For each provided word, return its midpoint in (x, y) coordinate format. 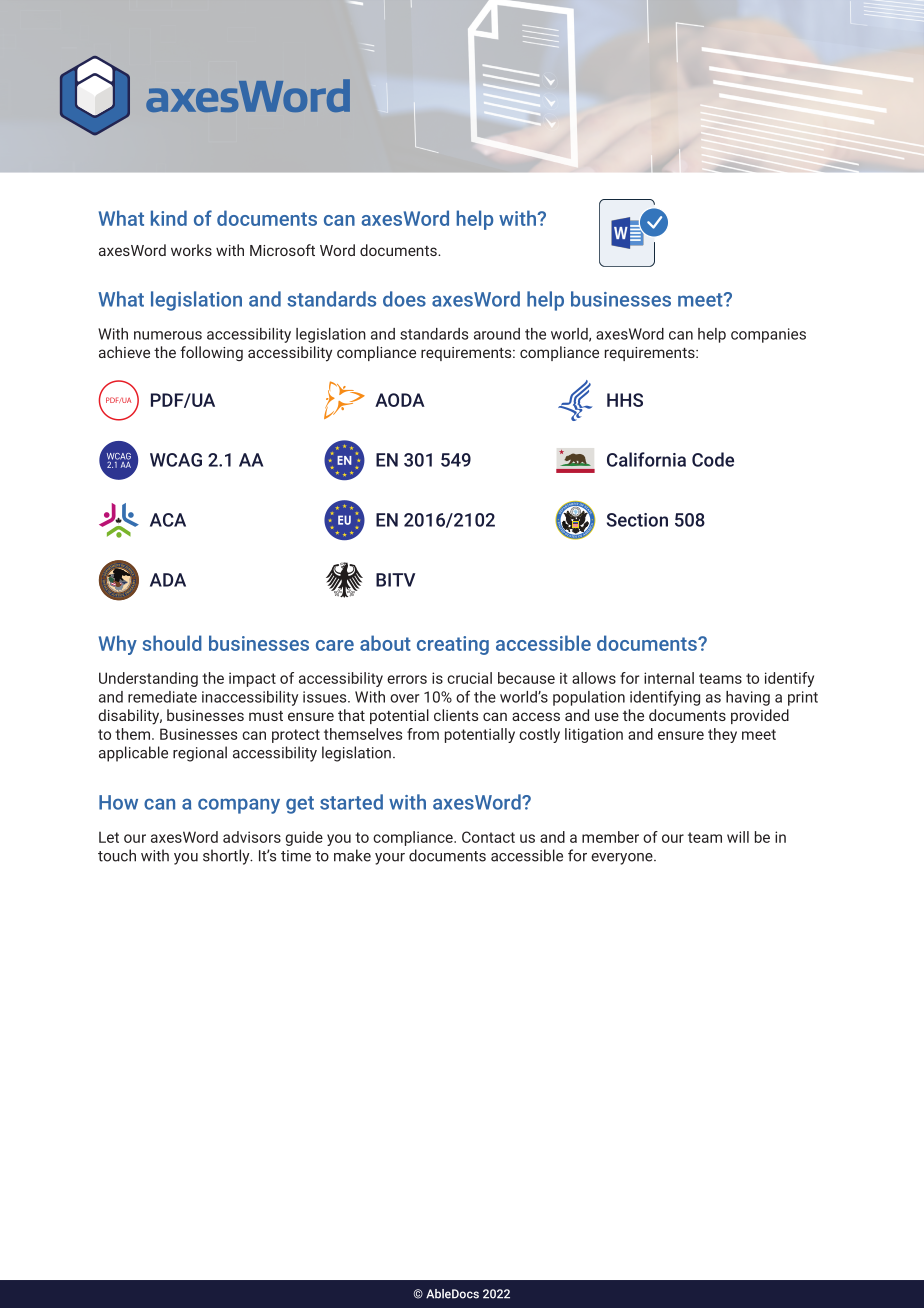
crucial (469, 678)
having (748, 698)
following (211, 353)
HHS (625, 400)
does (404, 299)
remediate (162, 697)
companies (768, 335)
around (497, 334)
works (191, 250)
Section (637, 520)
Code (713, 459)
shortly (227, 857)
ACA (168, 520)
